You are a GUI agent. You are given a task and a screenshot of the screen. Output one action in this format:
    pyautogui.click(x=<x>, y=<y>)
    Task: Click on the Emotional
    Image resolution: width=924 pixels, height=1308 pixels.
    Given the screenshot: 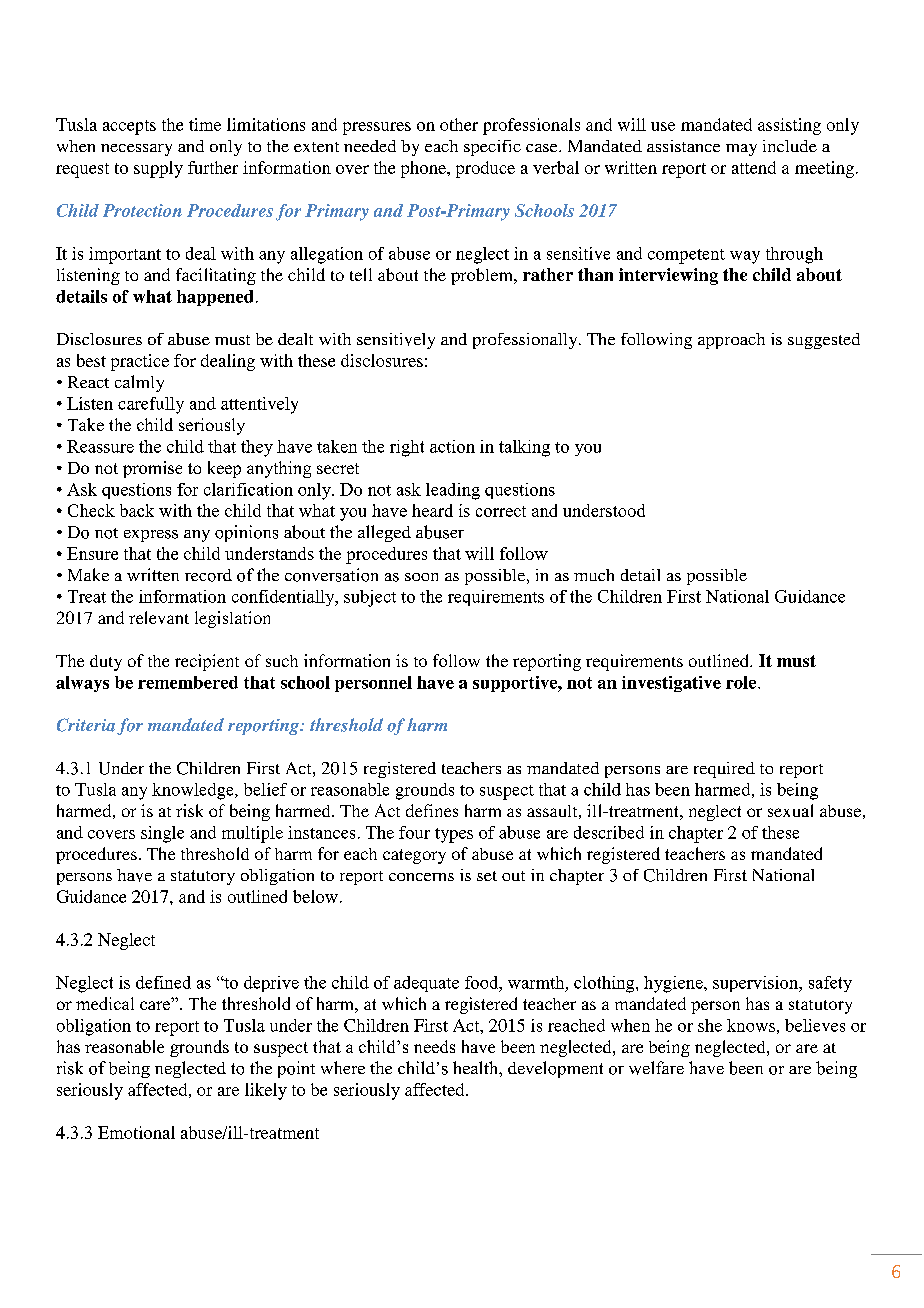 What is the action you would take?
    pyautogui.click(x=136, y=1132)
